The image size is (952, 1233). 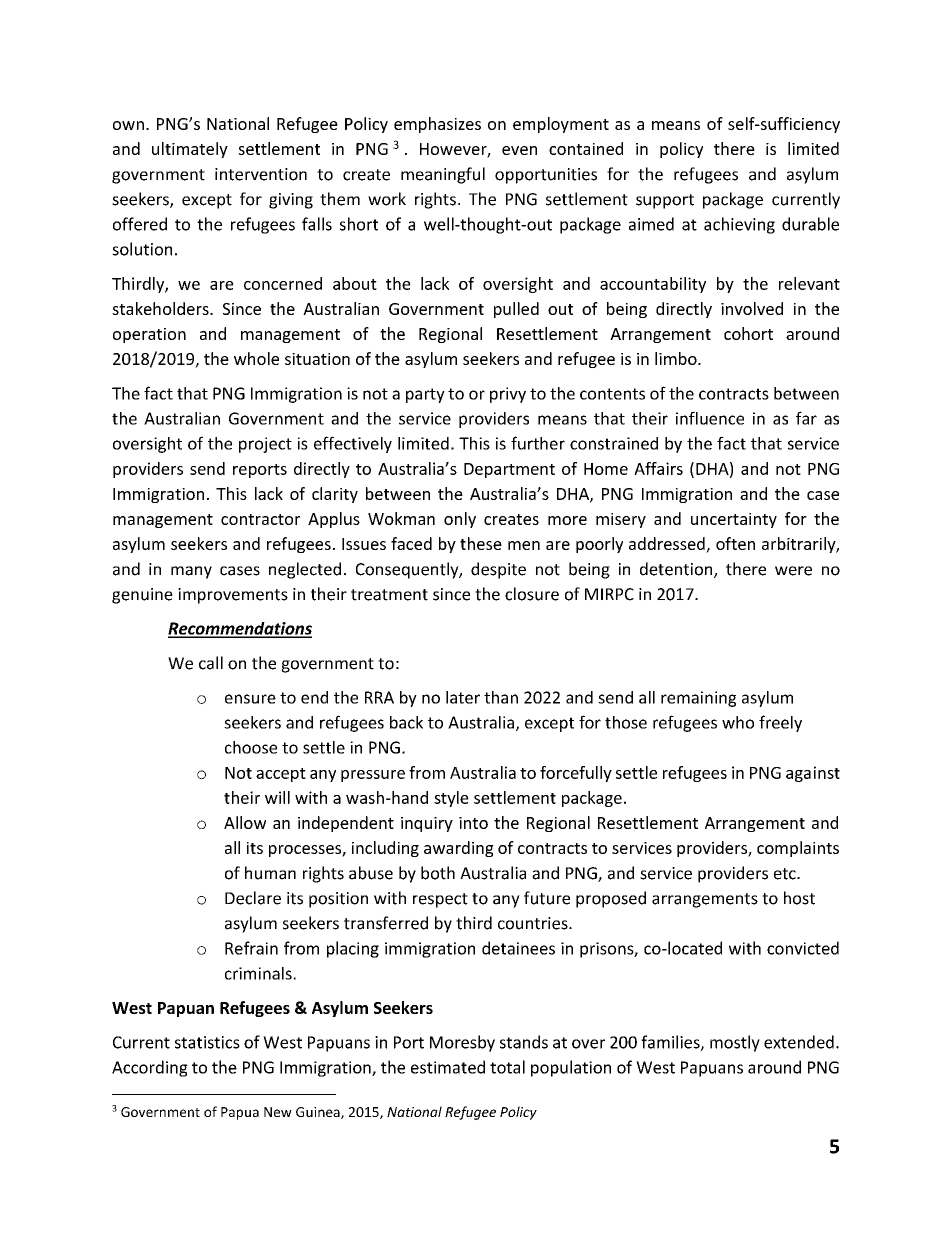 What do you see at coordinates (256, 358) in the screenshot?
I see `whole` at bounding box center [256, 358].
